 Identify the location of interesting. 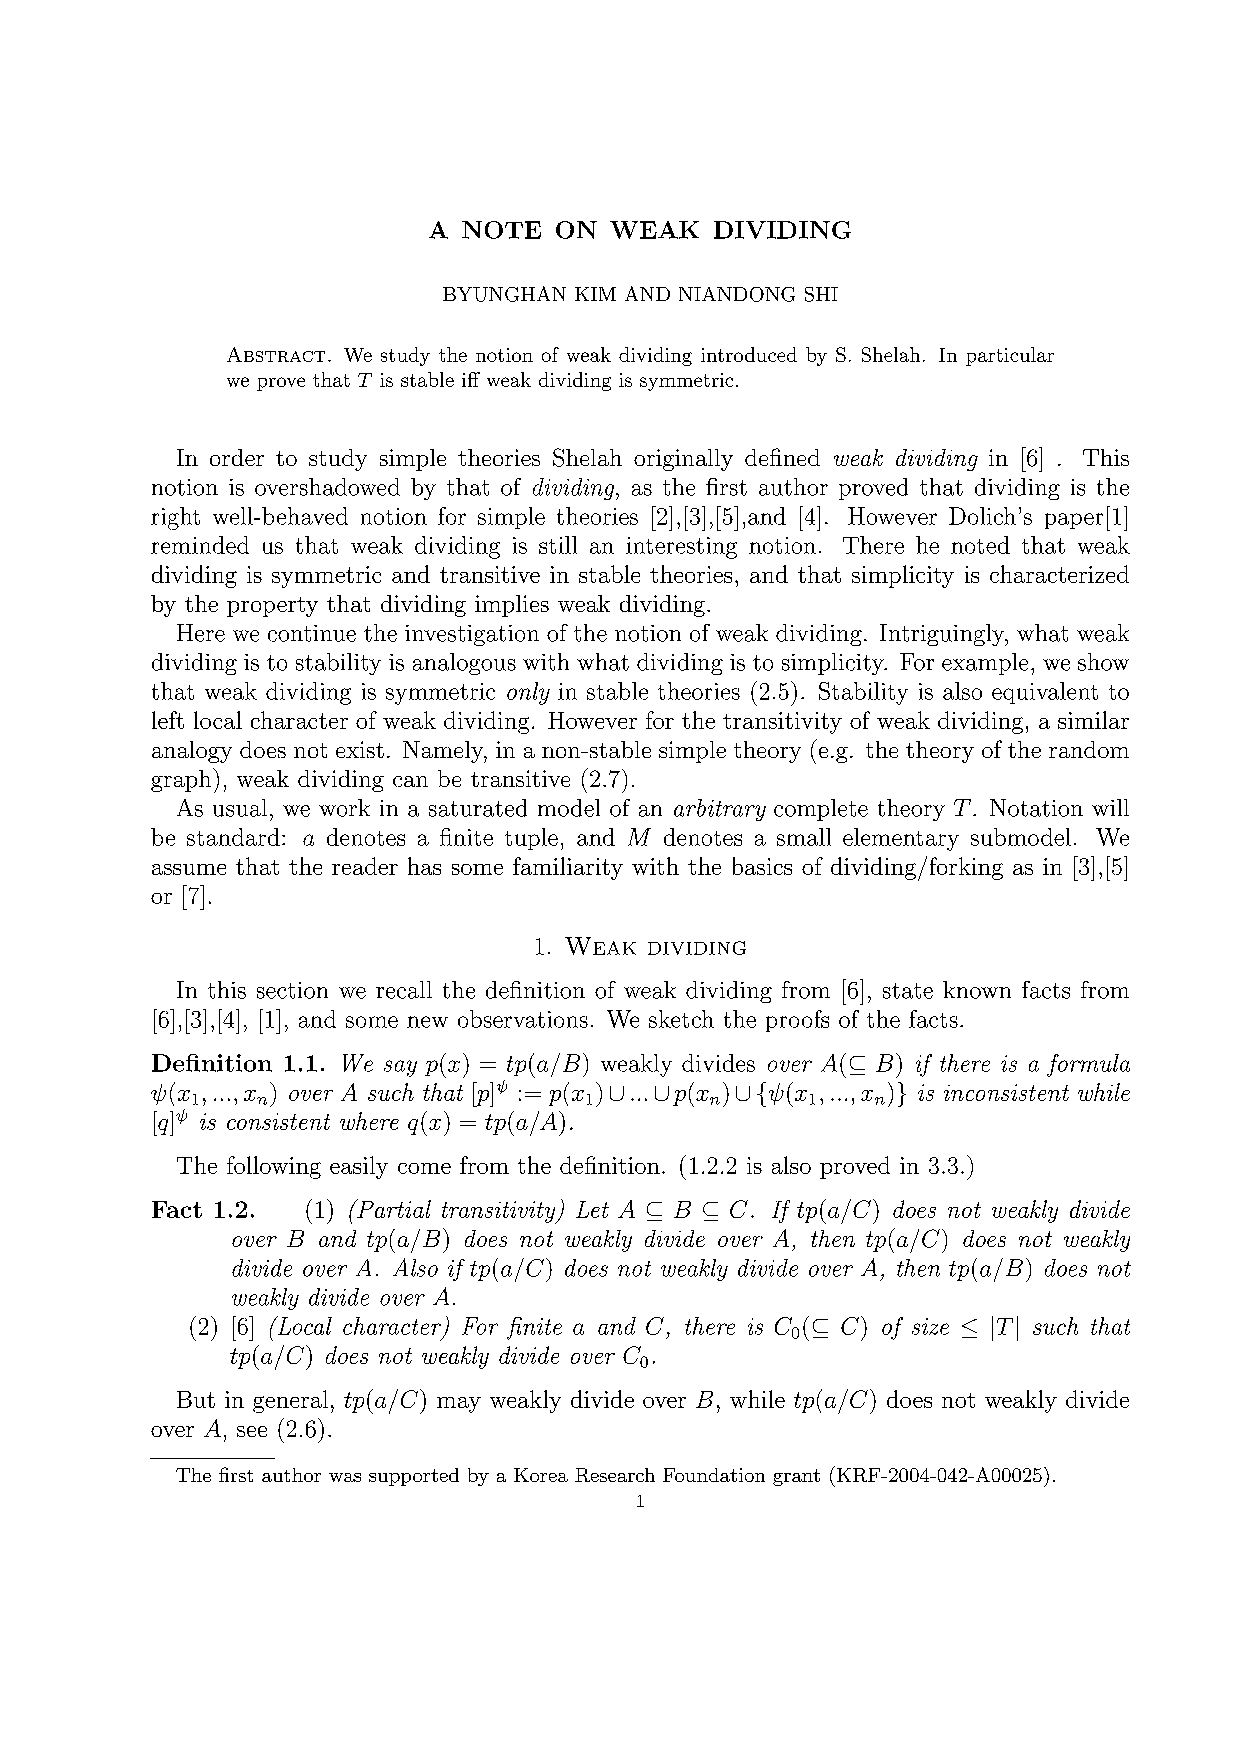
(681, 548).
